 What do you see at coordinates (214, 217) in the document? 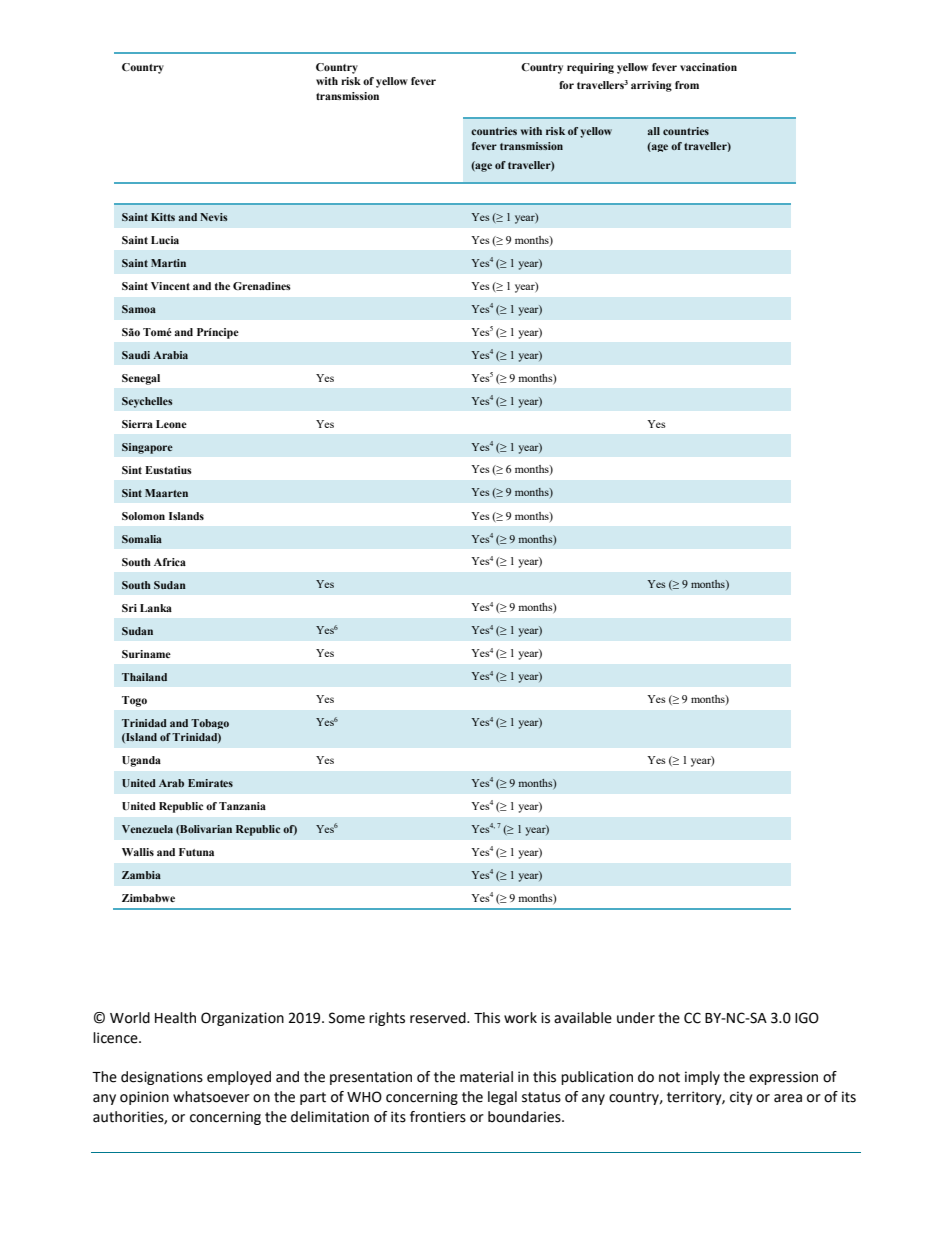
I see `Nevis` at bounding box center [214, 217].
